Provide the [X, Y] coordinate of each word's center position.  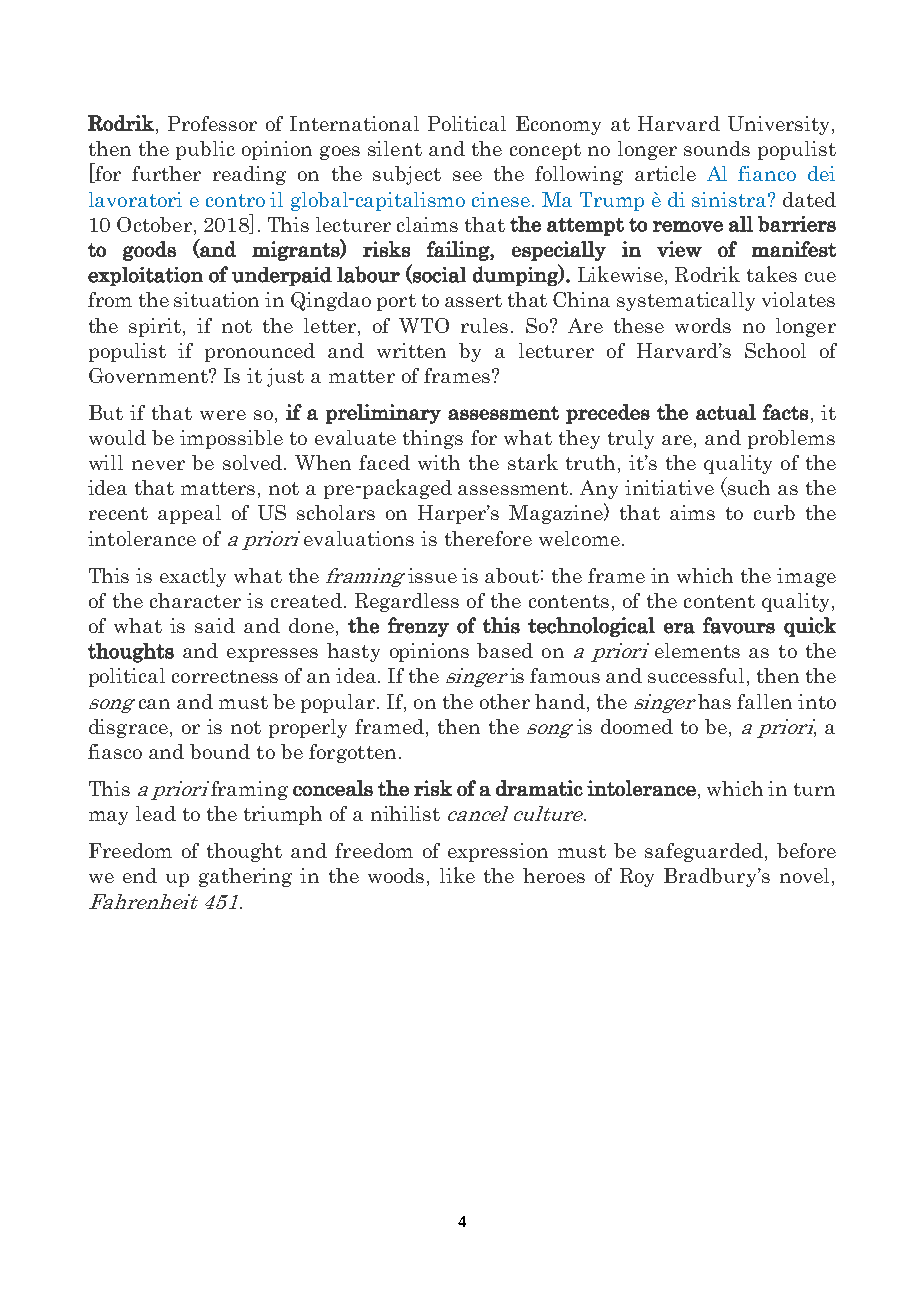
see [467, 176]
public [205, 150]
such [748, 488]
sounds [717, 148]
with [439, 462]
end [140, 875]
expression [498, 852]
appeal [189, 514]
